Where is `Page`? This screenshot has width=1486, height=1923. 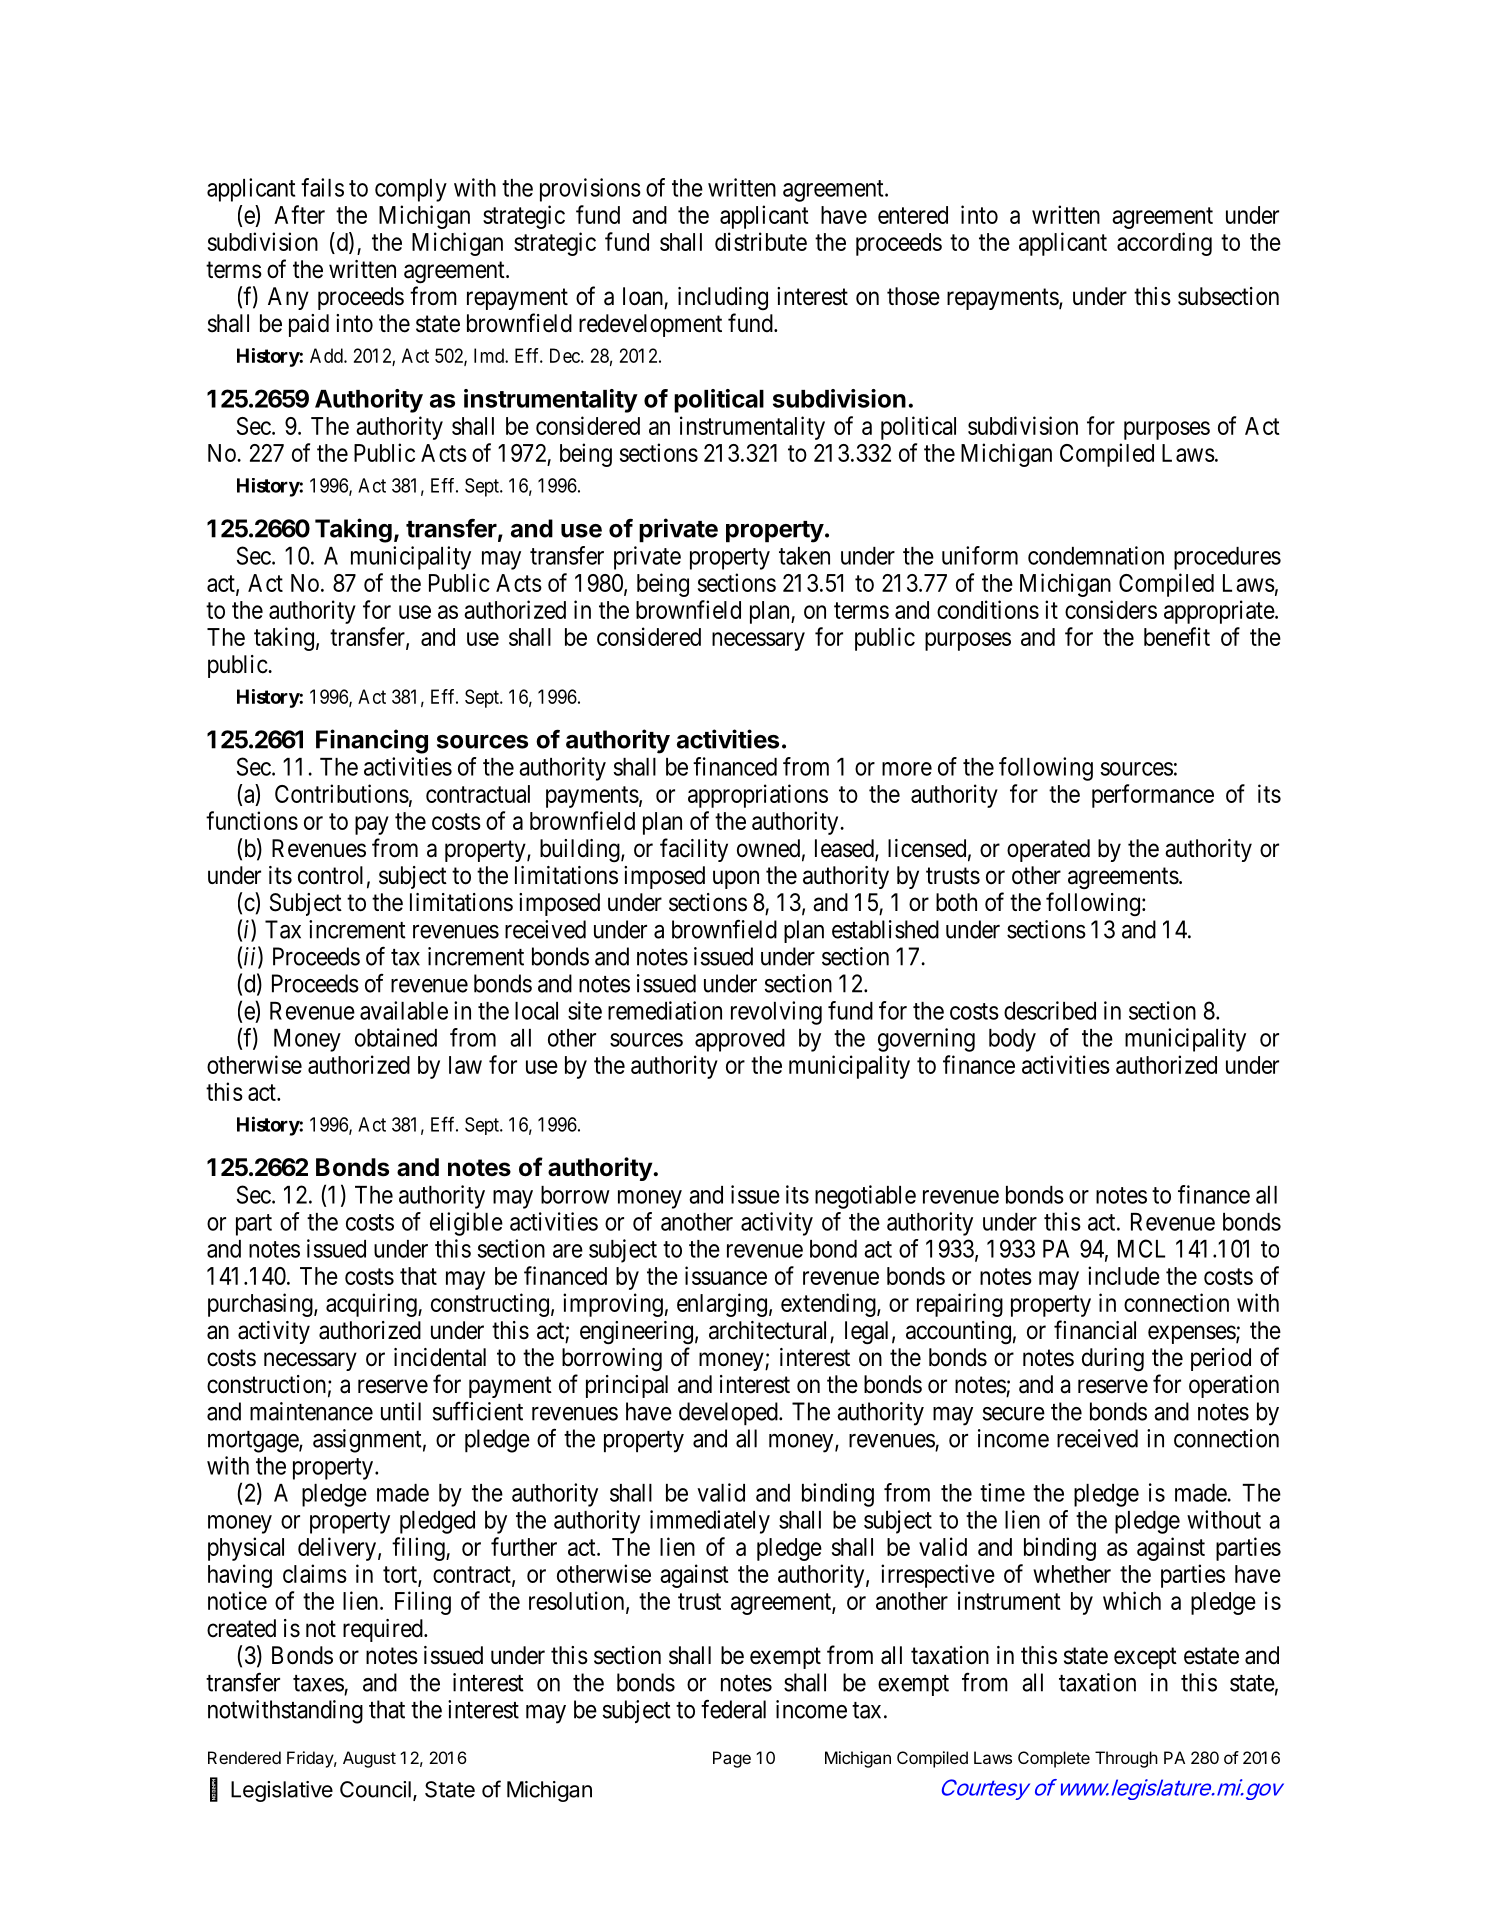 Page is located at coordinates (732, 1759).
